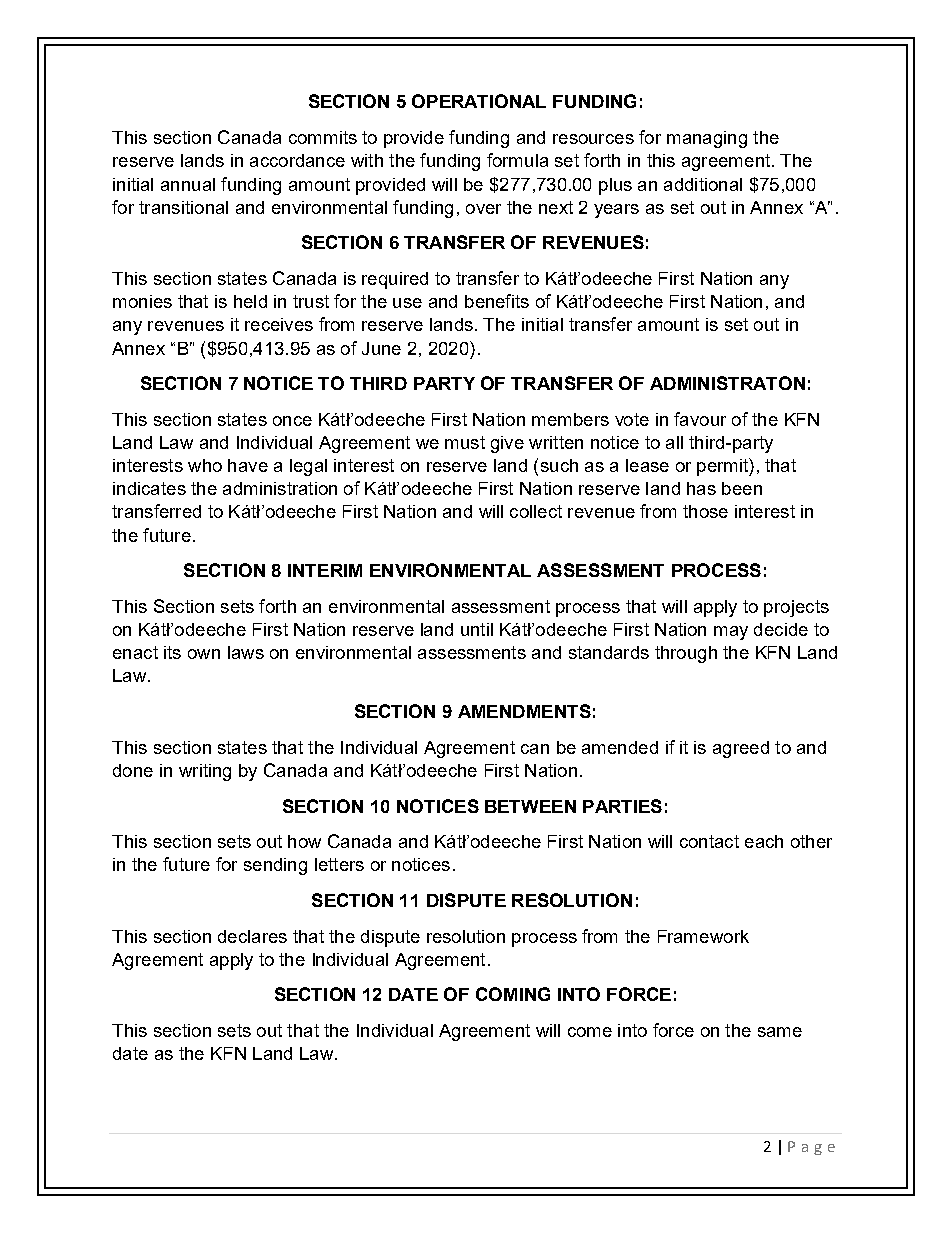  Describe the element at coordinates (188, 184) in the image. I see `annual` at that location.
